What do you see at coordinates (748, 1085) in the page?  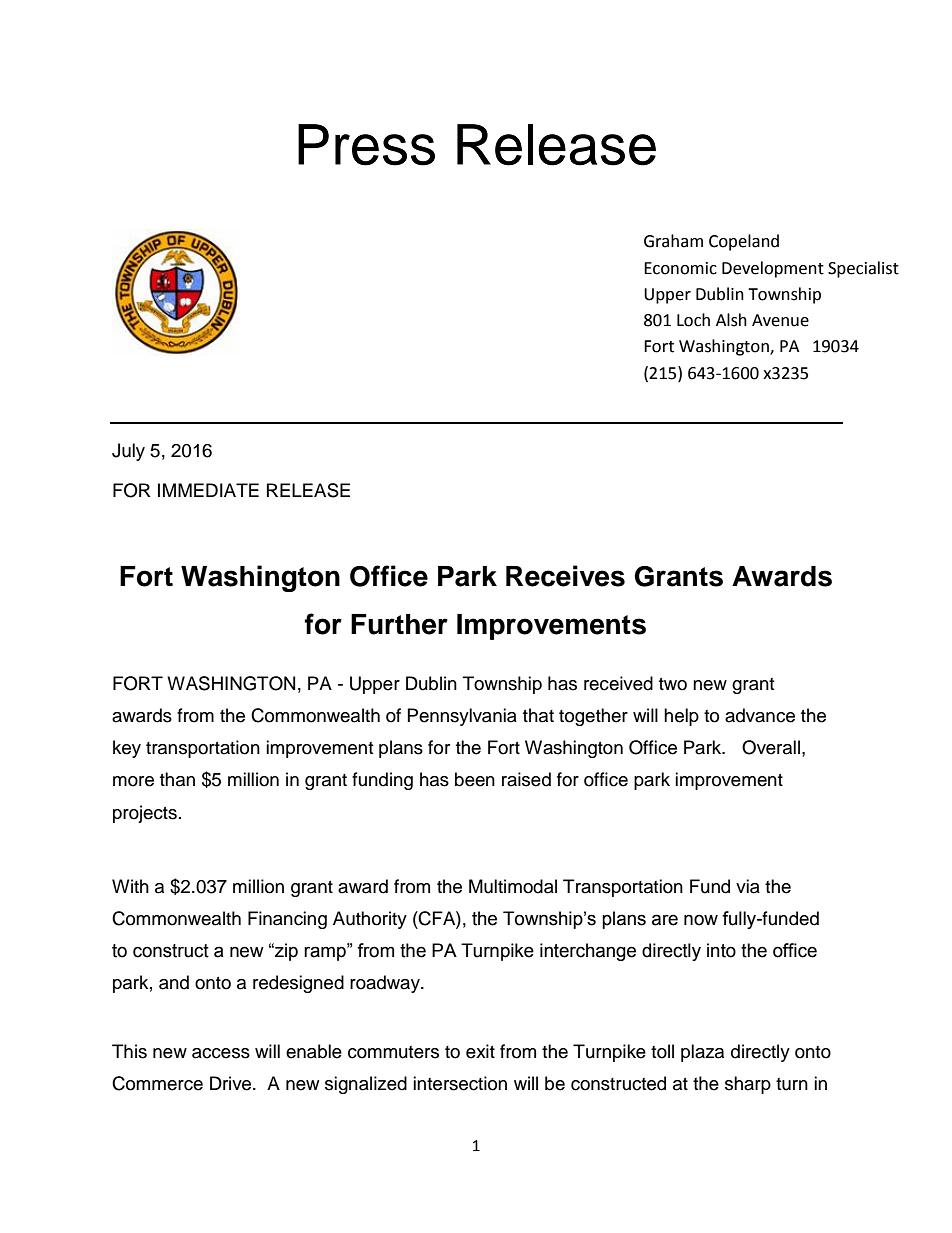 I see `sharp` at bounding box center [748, 1085].
